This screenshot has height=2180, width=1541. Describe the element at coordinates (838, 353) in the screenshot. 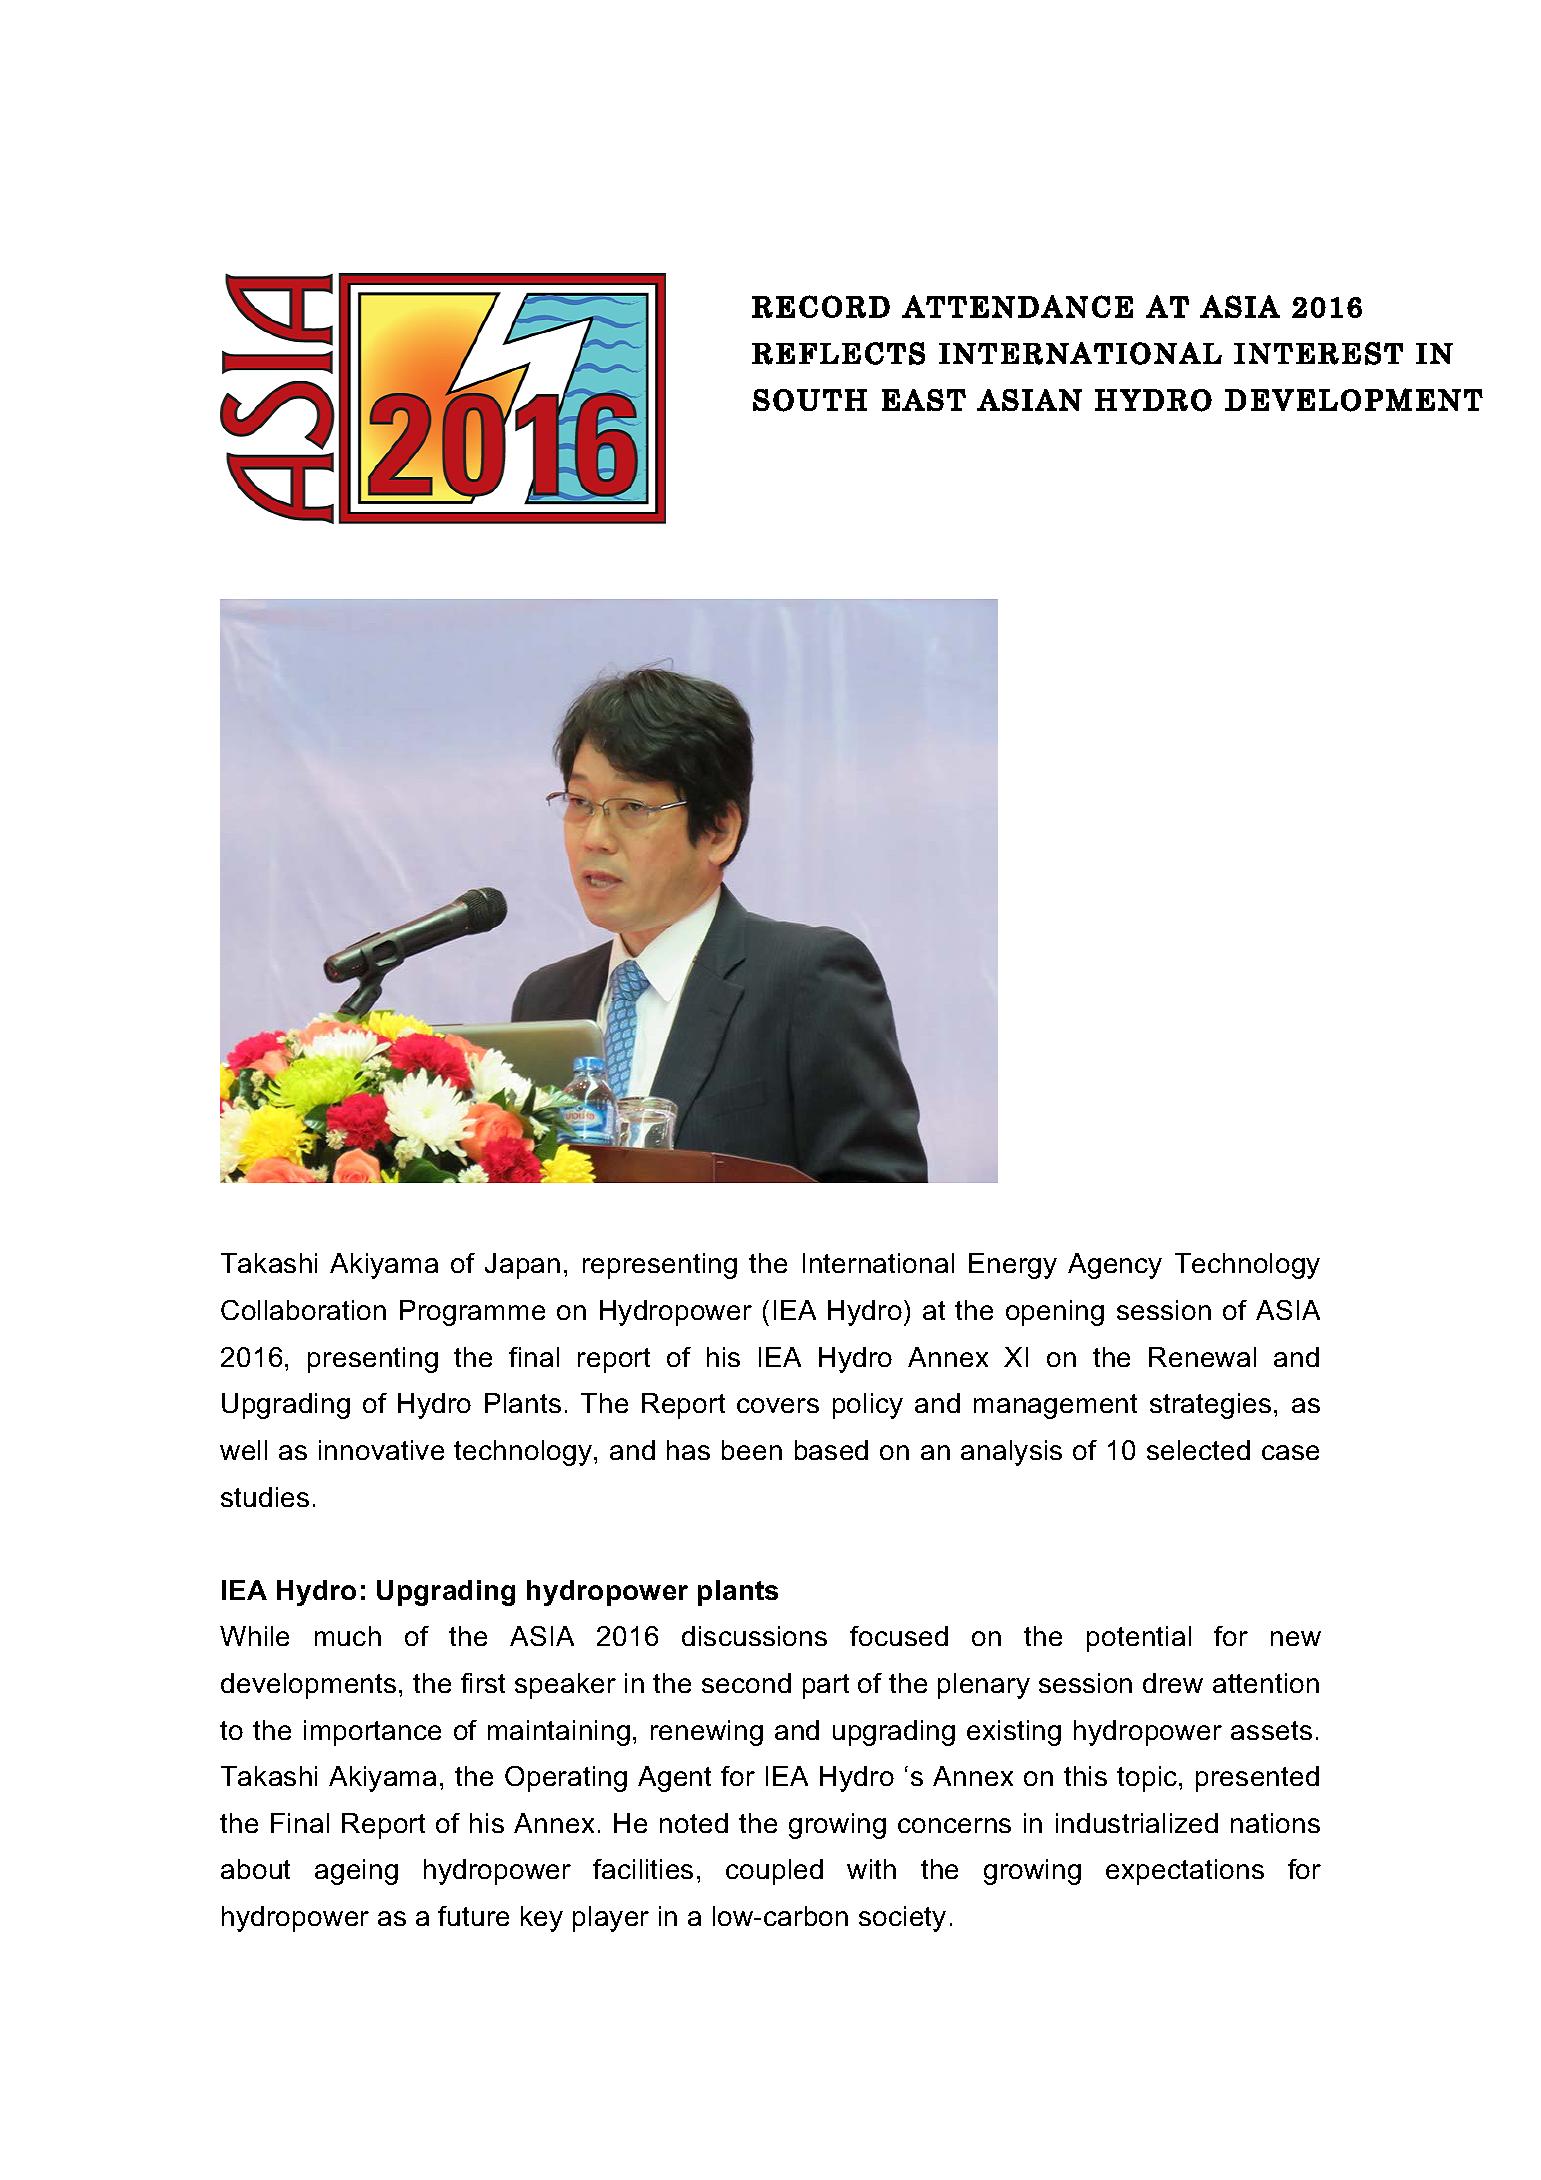

I see `REFLECTS` at that location.
